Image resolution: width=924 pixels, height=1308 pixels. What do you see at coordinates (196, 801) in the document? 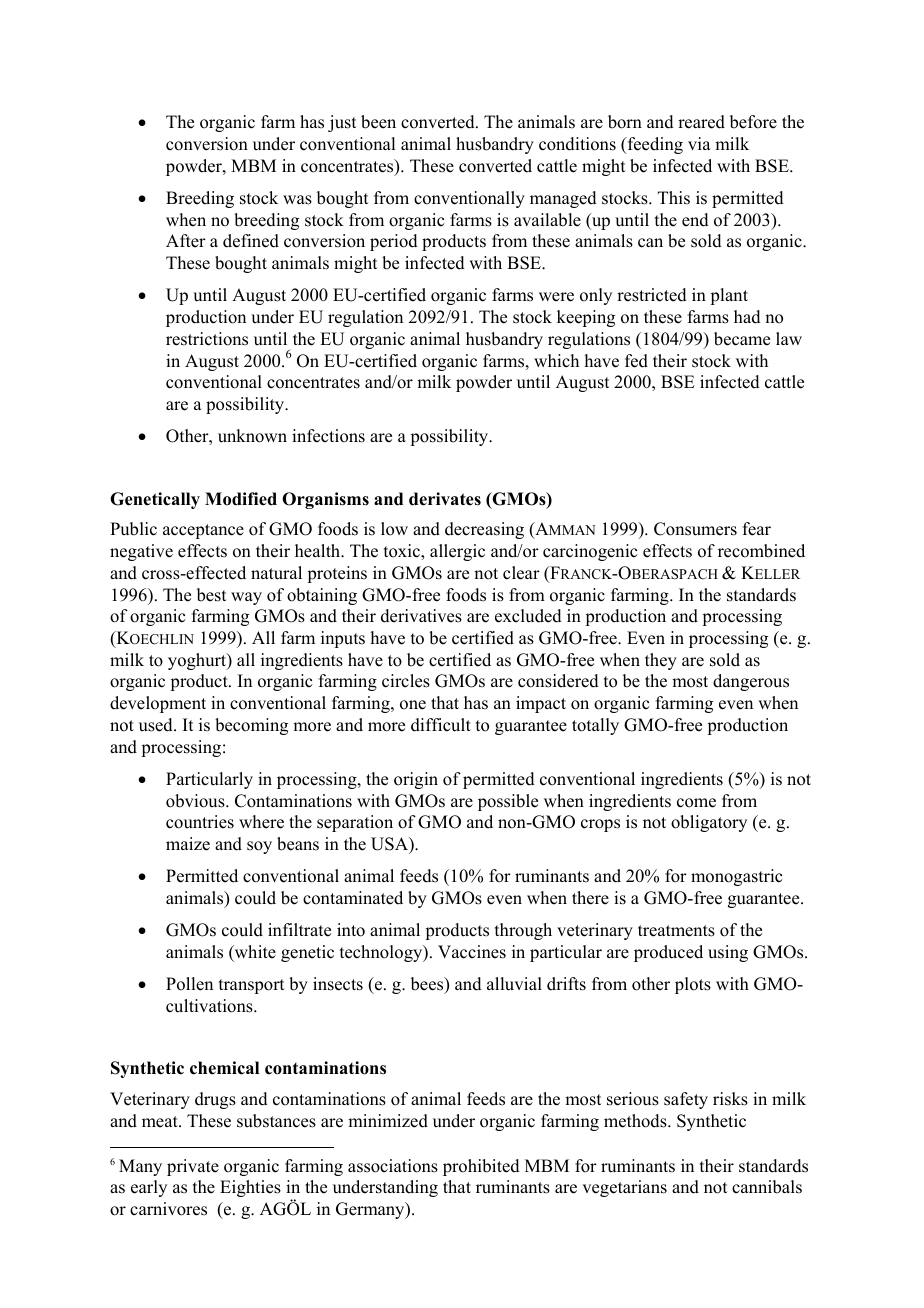
I see `obvious` at bounding box center [196, 801].
